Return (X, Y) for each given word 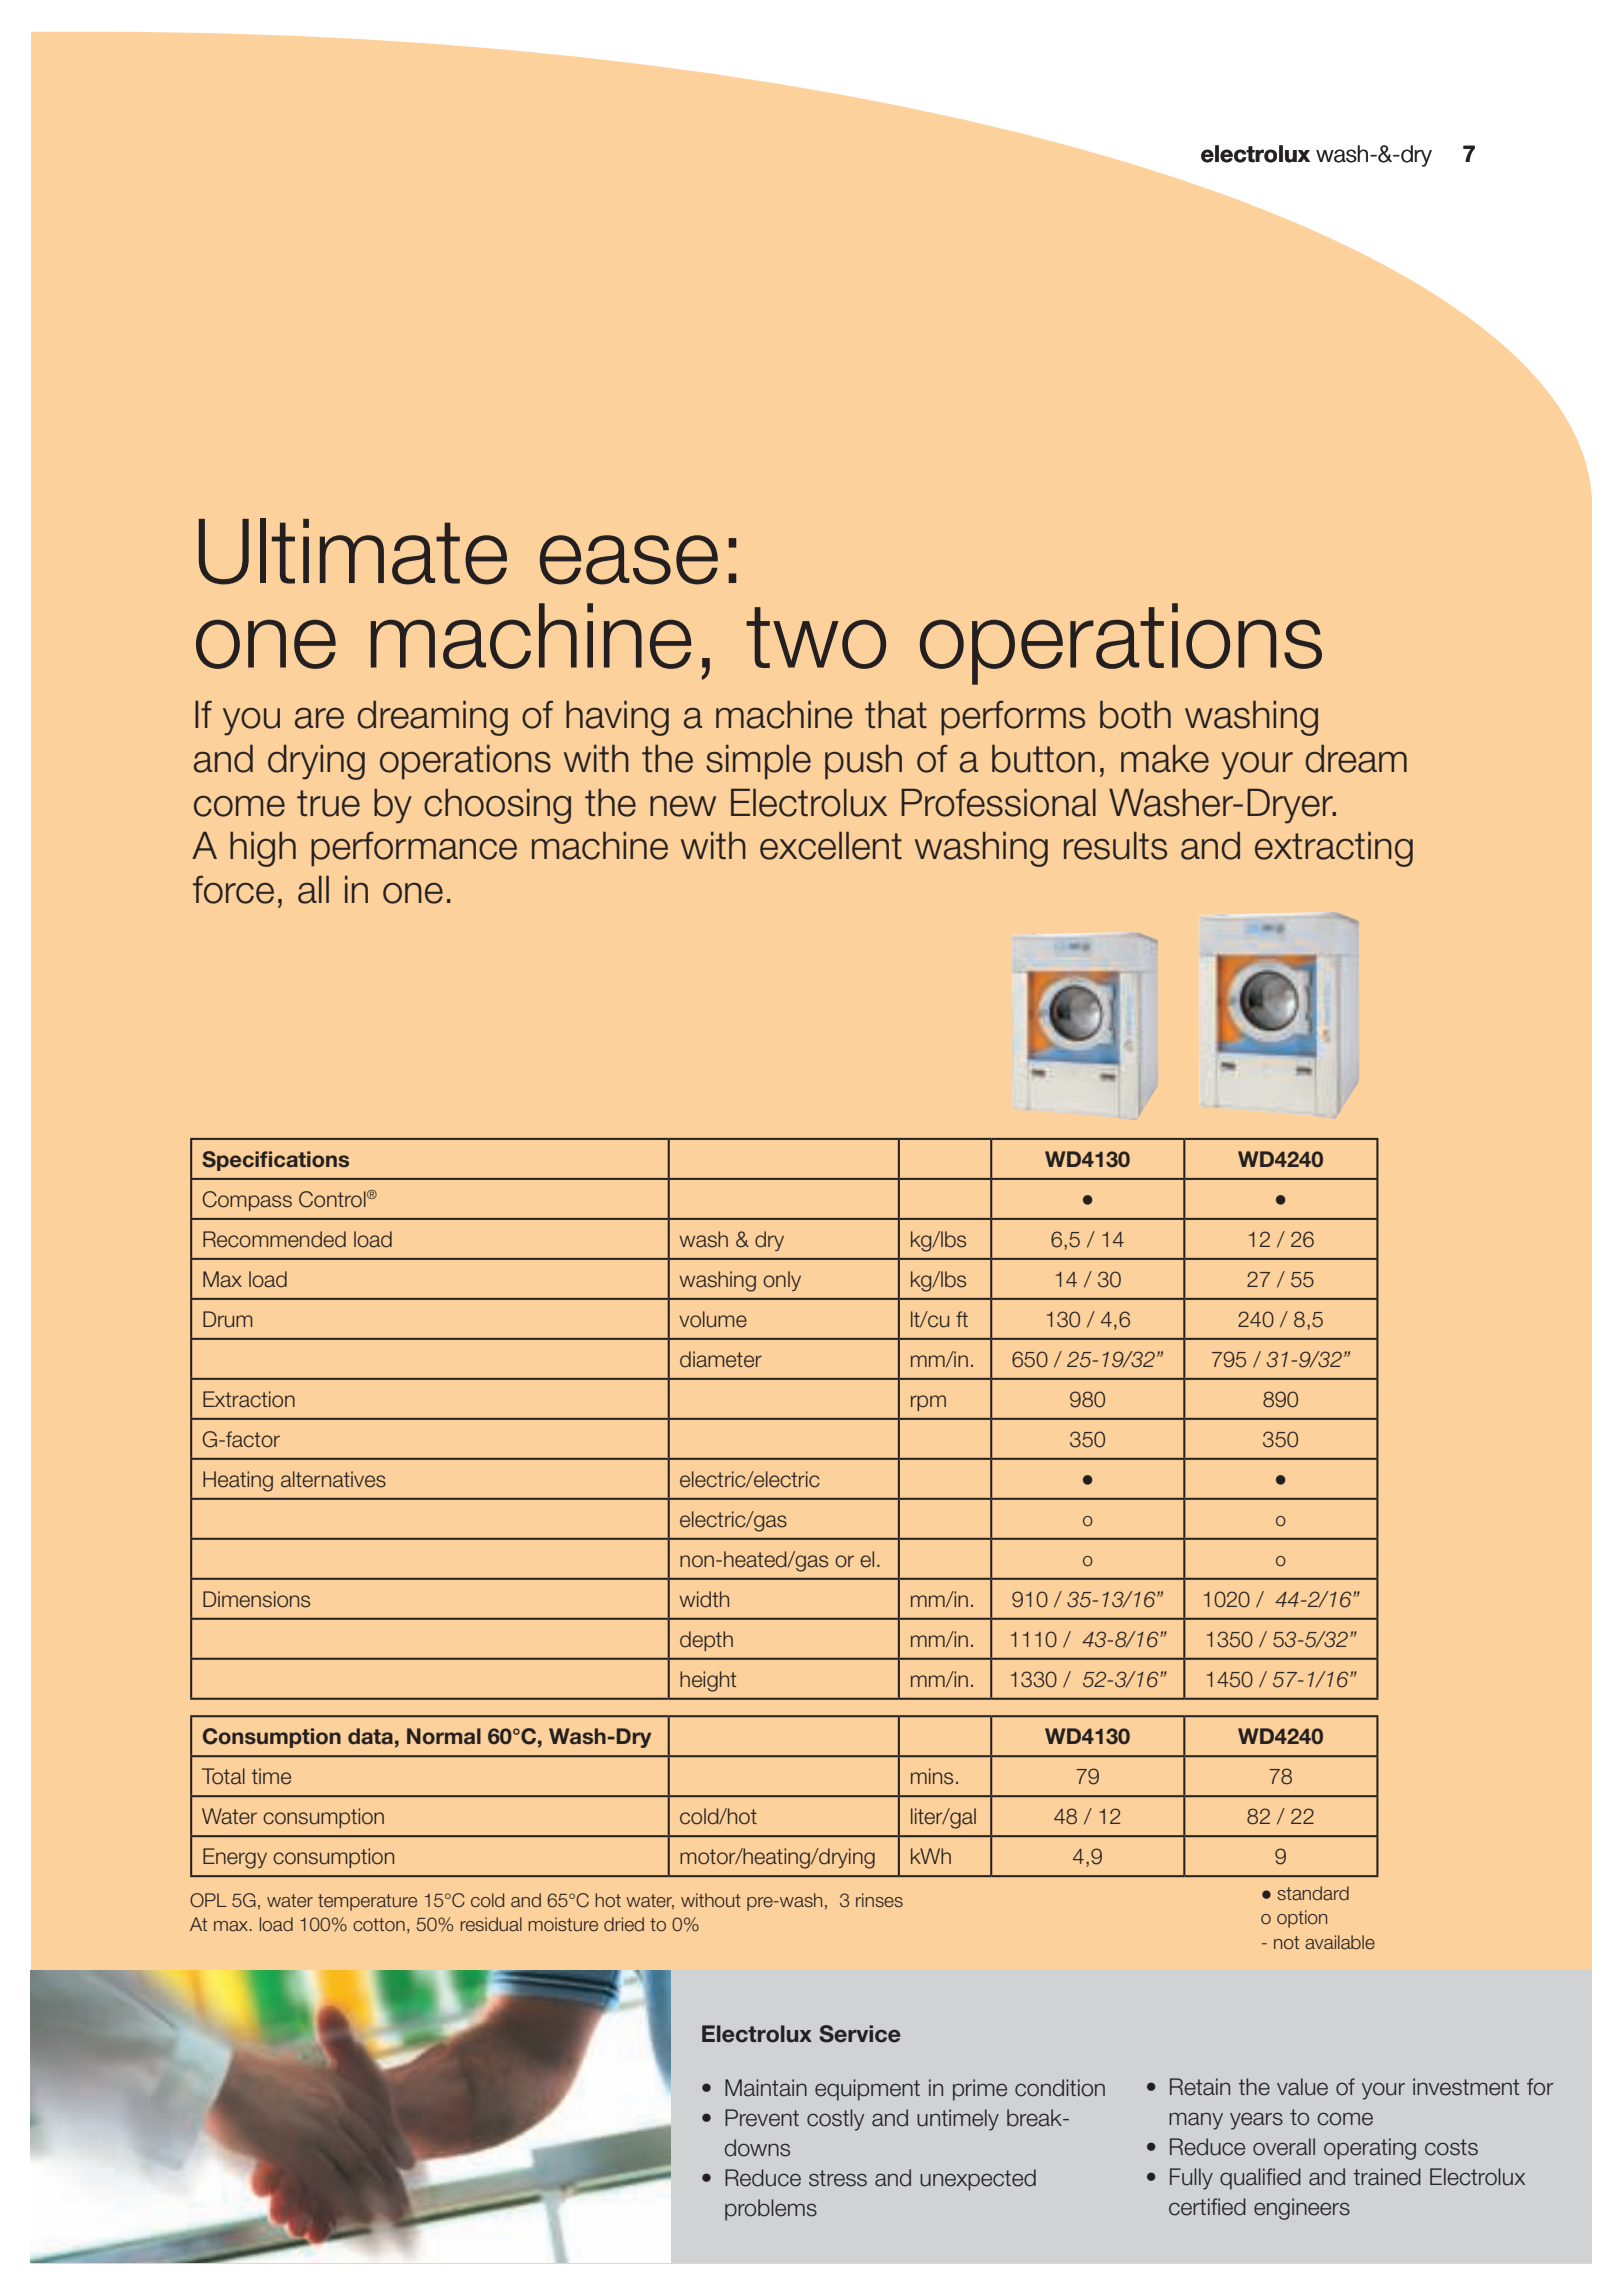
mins (932, 1776)
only (782, 1281)
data (370, 1736)
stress (838, 2178)
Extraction (249, 1399)
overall (1284, 2147)
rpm (928, 1403)
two (816, 638)
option (1302, 1919)
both (1135, 714)
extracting (1334, 849)
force (233, 890)
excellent (831, 845)
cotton (379, 1924)
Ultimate (353, 551)
